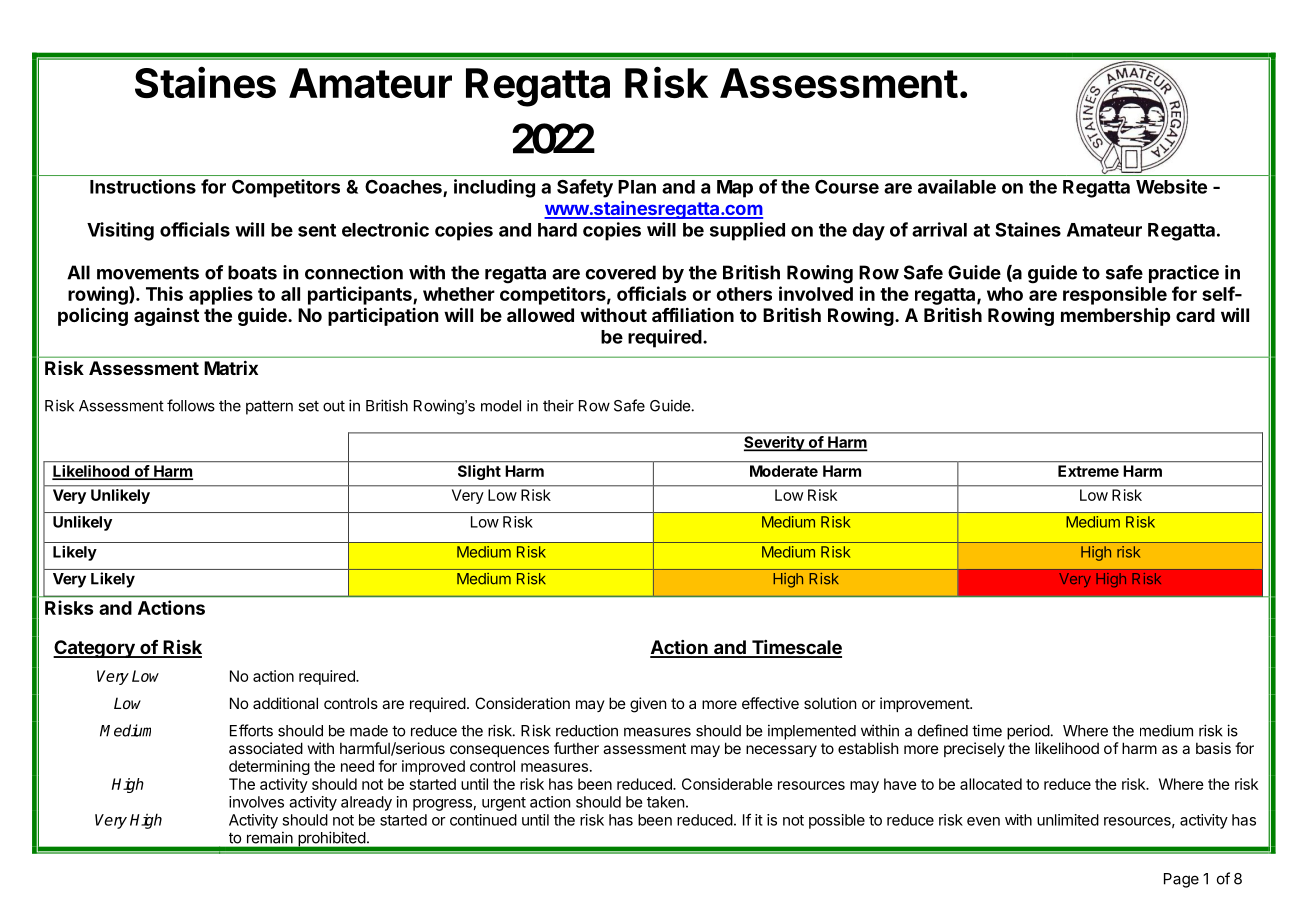 The image size is (1308, 924). What do you see at coordinates (269, 408) in the document?
I see `pattern` at bounding box center [269, 408].
